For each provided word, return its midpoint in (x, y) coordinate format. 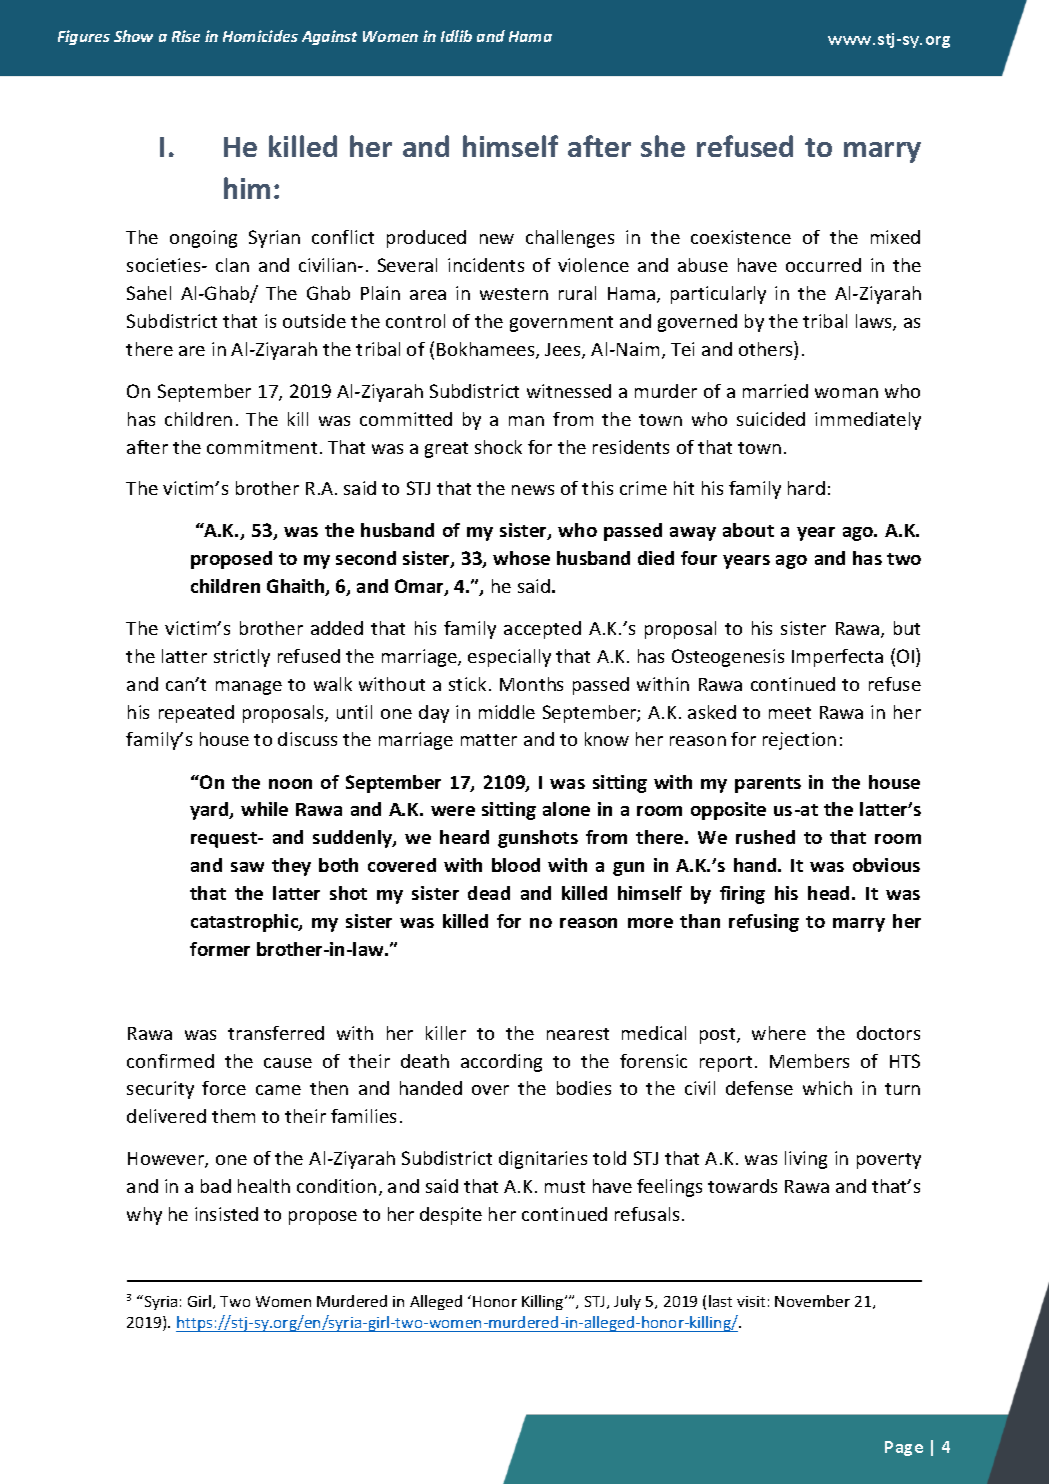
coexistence (741, 237)
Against (329, 37)
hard (806, 488)
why (144, 1216)
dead (489, 893)
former (220, 949)
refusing (764, 923)
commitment (262, 447)
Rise (186, 36)
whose (521, 558)
